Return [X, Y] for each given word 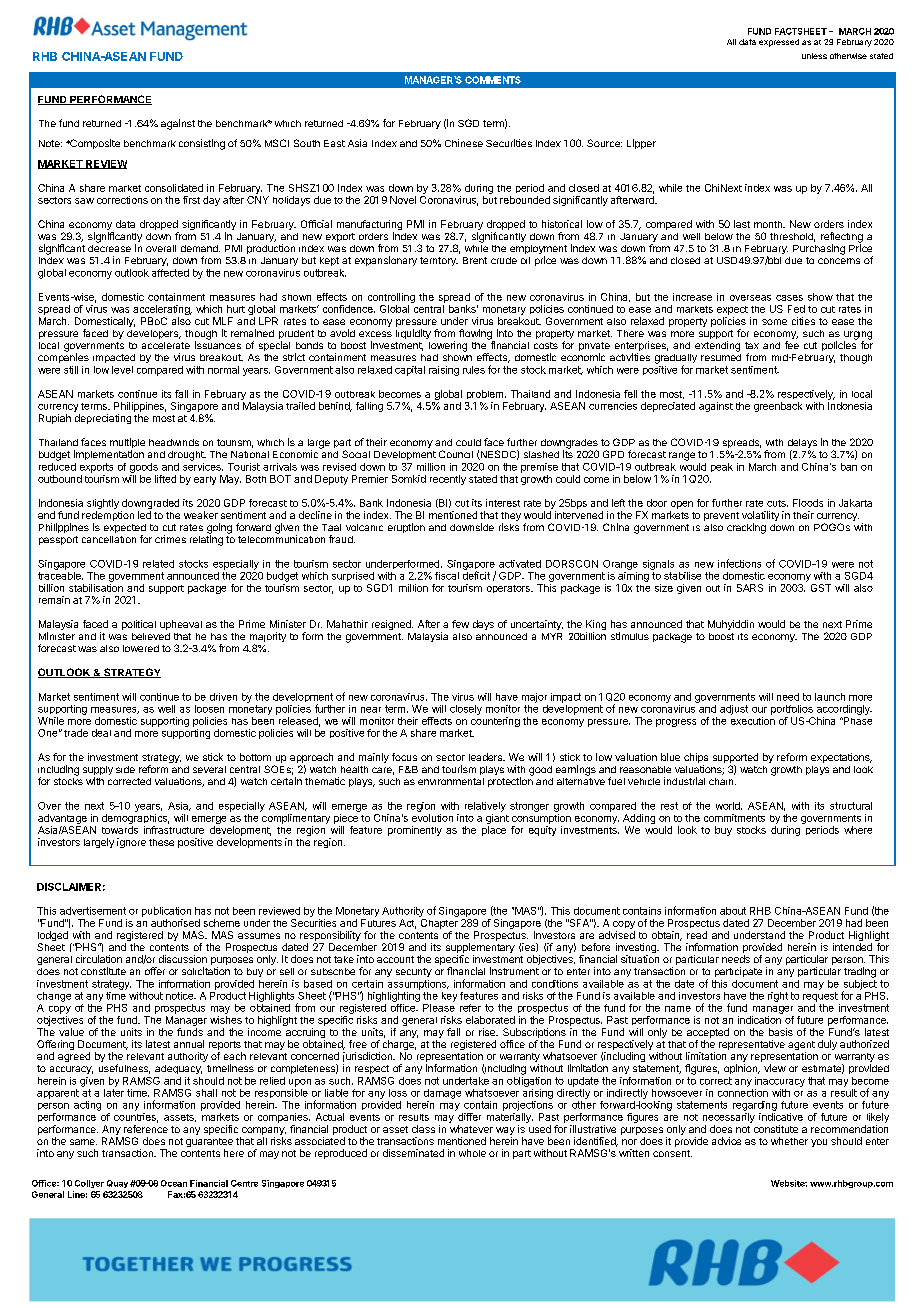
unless [814, 56]
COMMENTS [493, 80]
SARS [750, 588]
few [460, 624]
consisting [202, 144]
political [139, 625]
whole [472, 1153]
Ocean [174, 1183]
